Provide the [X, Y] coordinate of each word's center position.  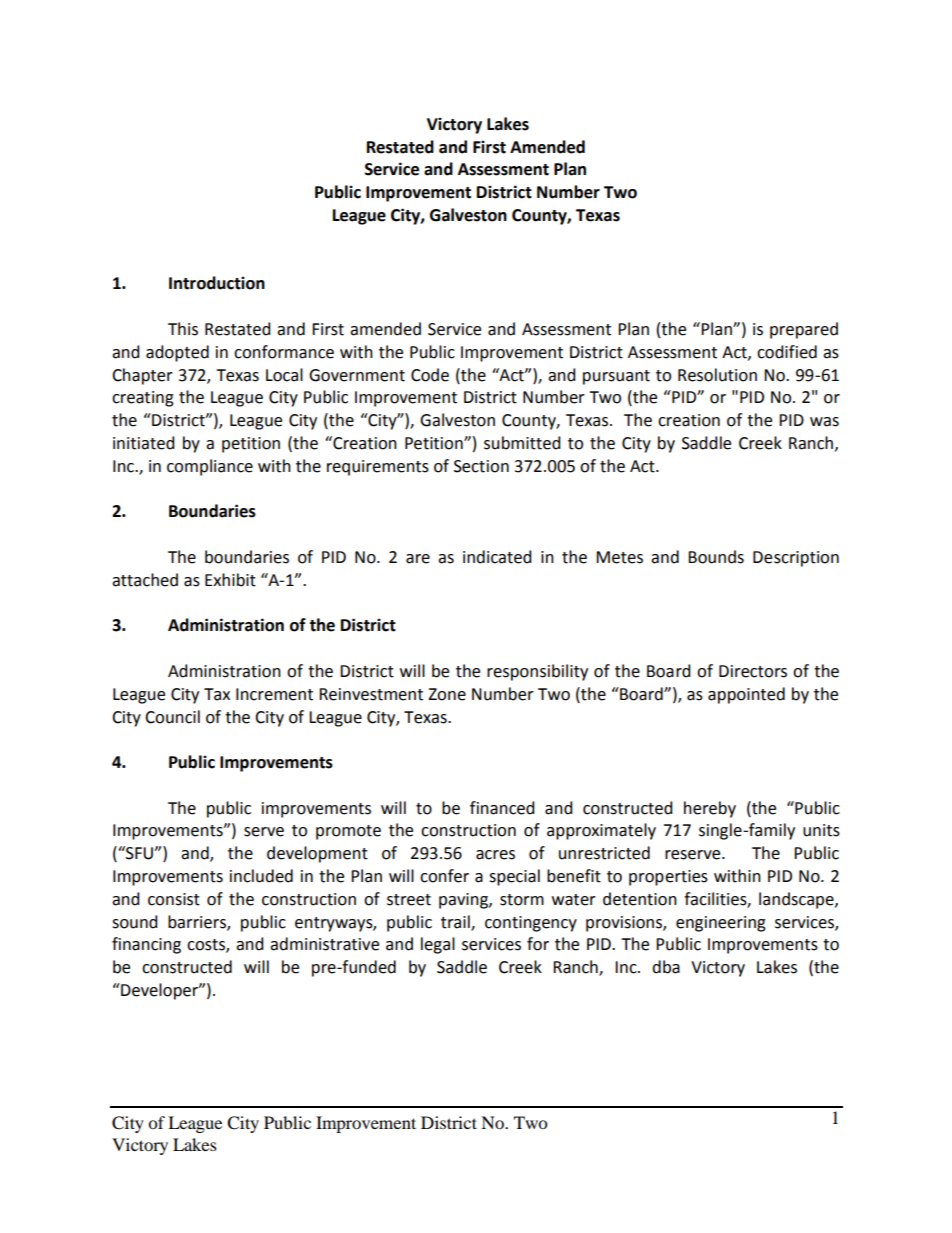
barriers [198, 922]
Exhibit [230, 580]
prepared [804, 330]
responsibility [537, 672]
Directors [753, 671]
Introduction [217, 283]
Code [430, 375]
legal [438, 945]
